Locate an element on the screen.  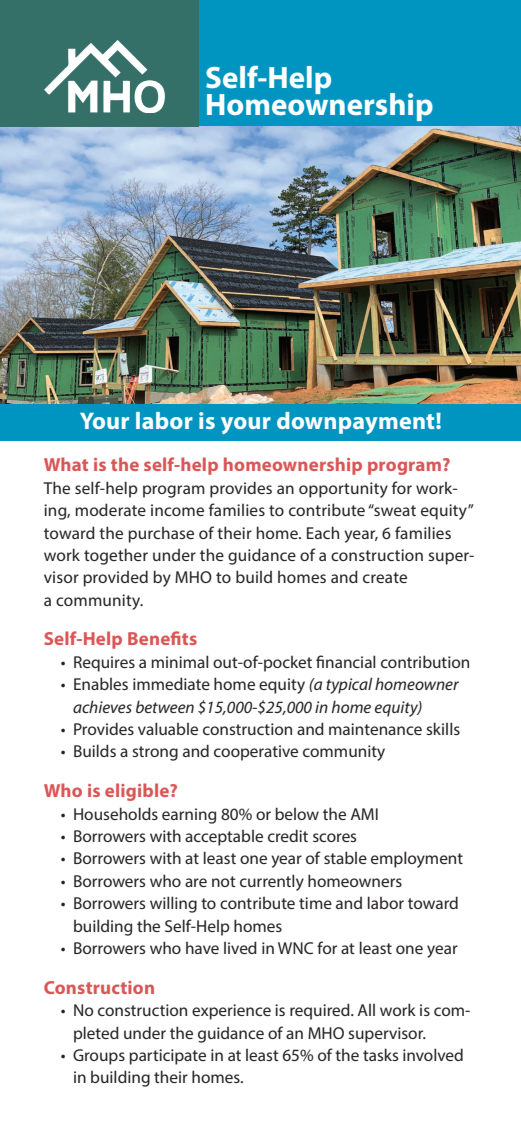
achieves is located at coordinates (102, 706).
